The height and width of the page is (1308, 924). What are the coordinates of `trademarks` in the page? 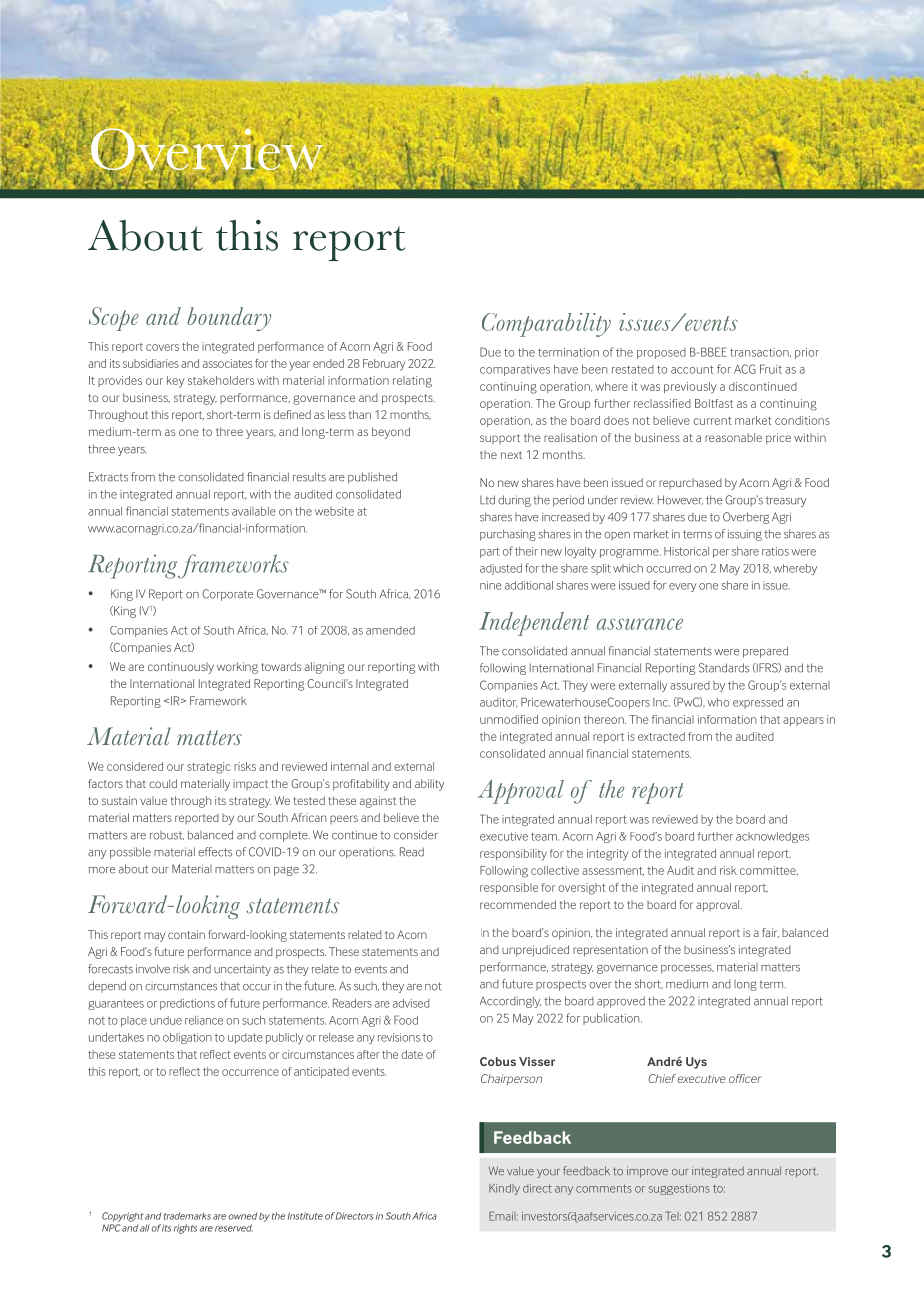 It's located at (187, 1216).
